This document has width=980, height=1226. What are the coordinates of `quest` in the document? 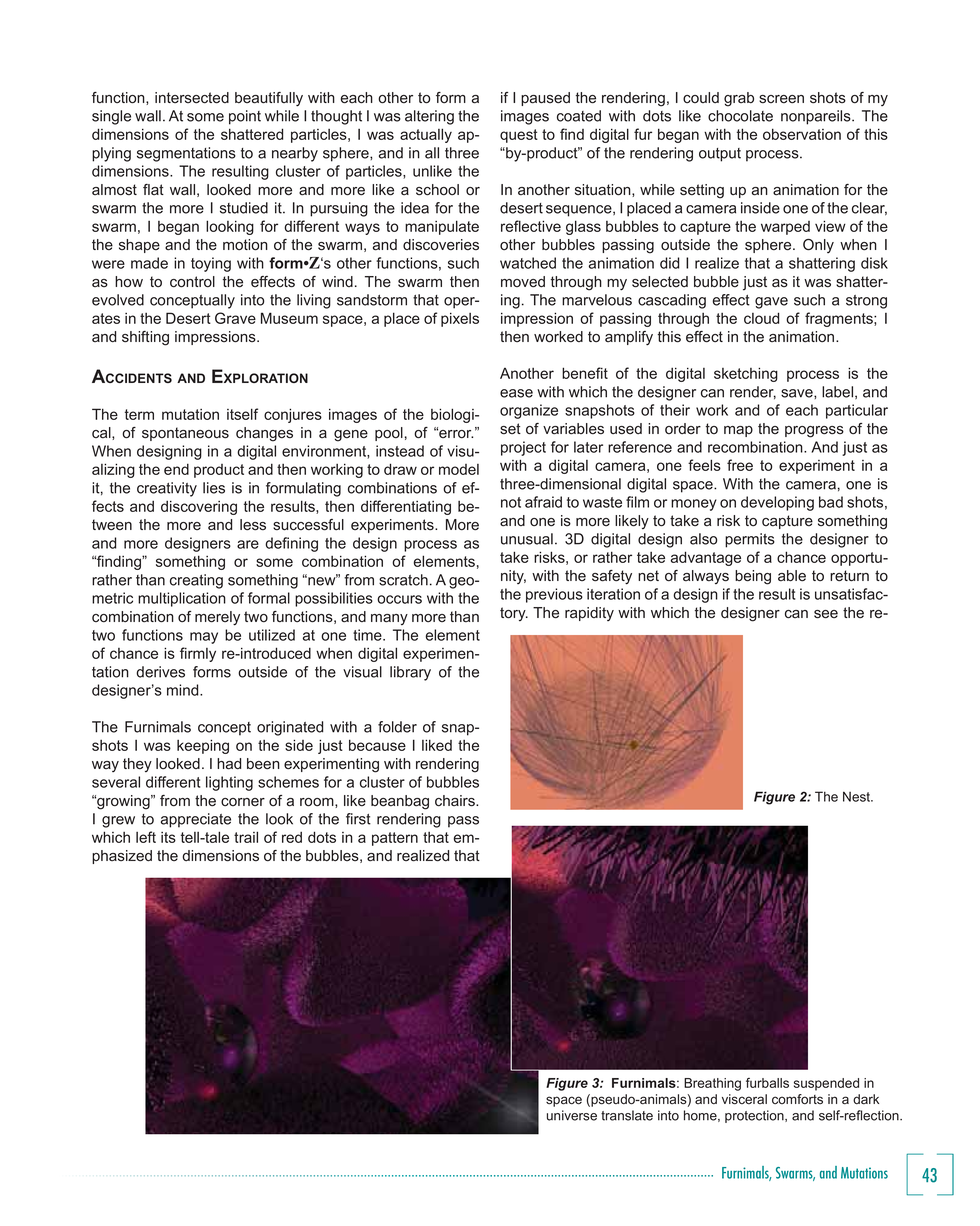 It's located at (519, 136).
